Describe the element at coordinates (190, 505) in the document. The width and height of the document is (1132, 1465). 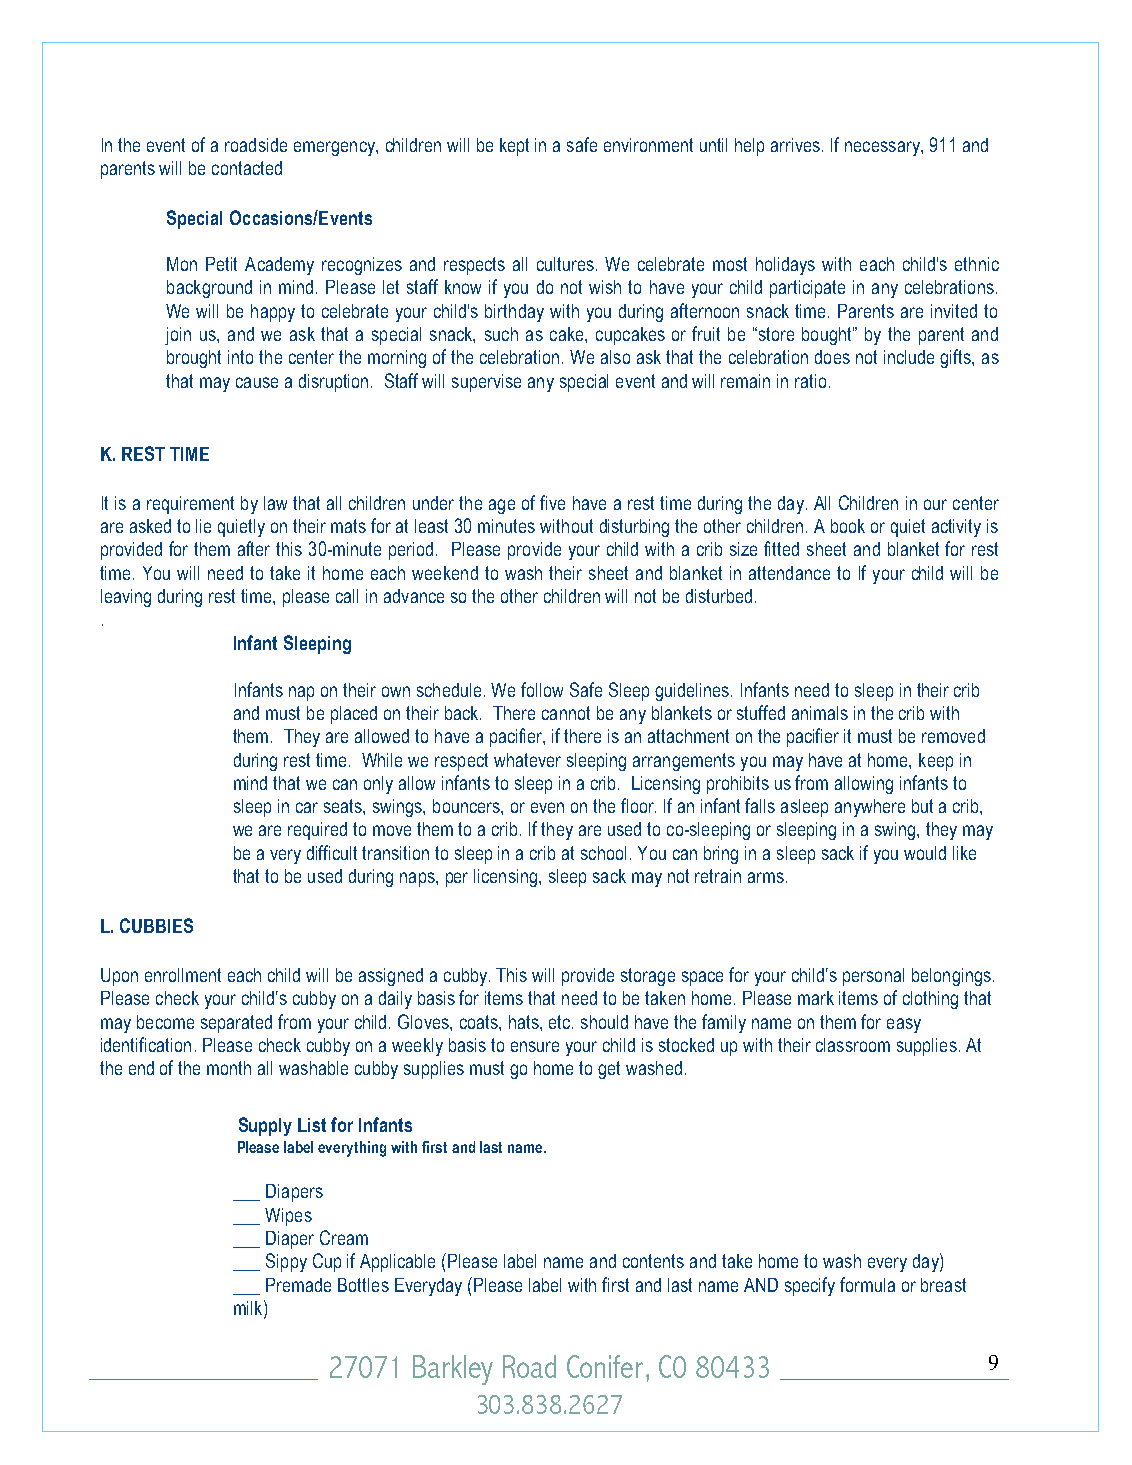
I see `requirement` at that location.
